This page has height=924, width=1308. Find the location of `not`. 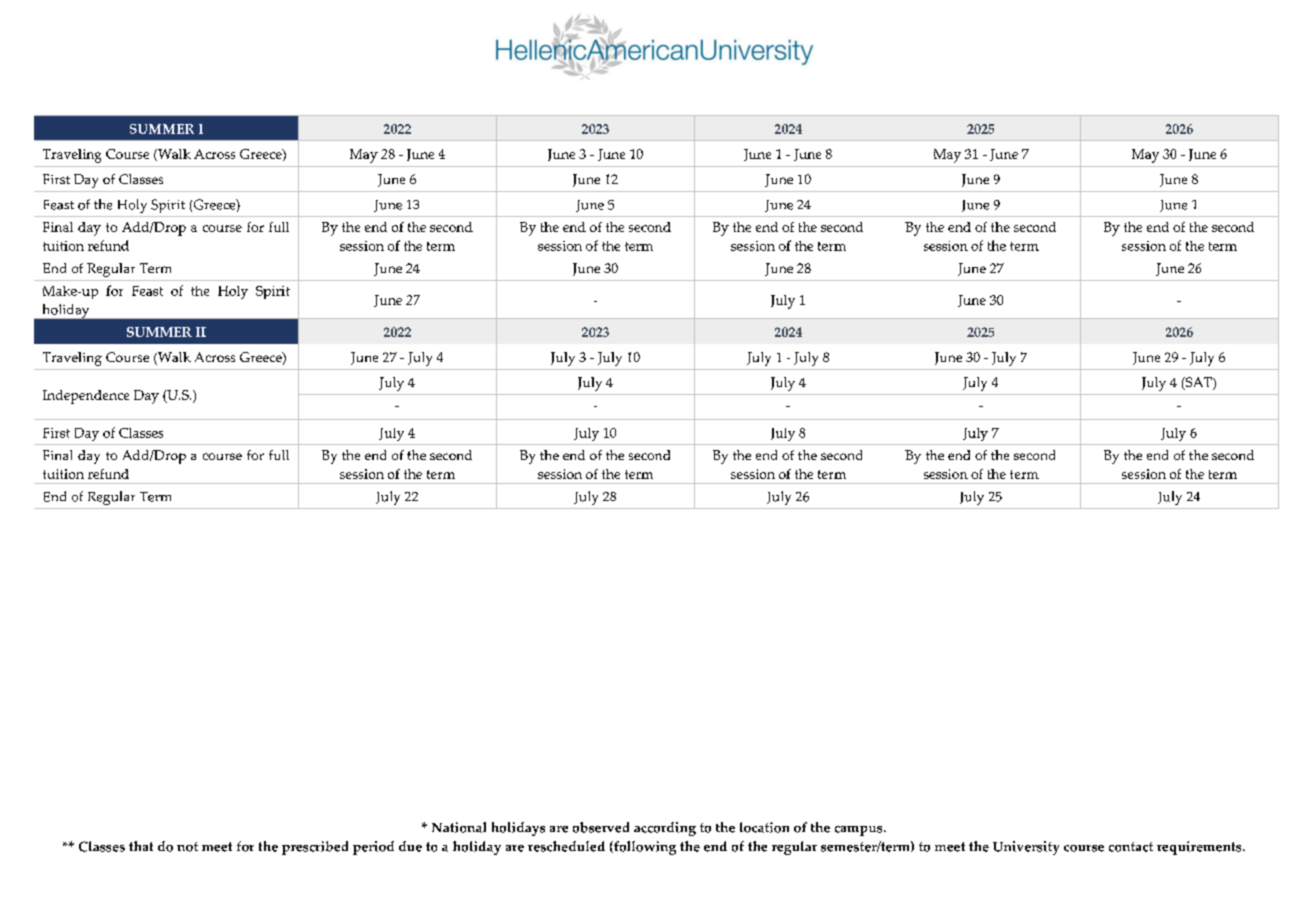

not is located at coordinates (187, 847).
